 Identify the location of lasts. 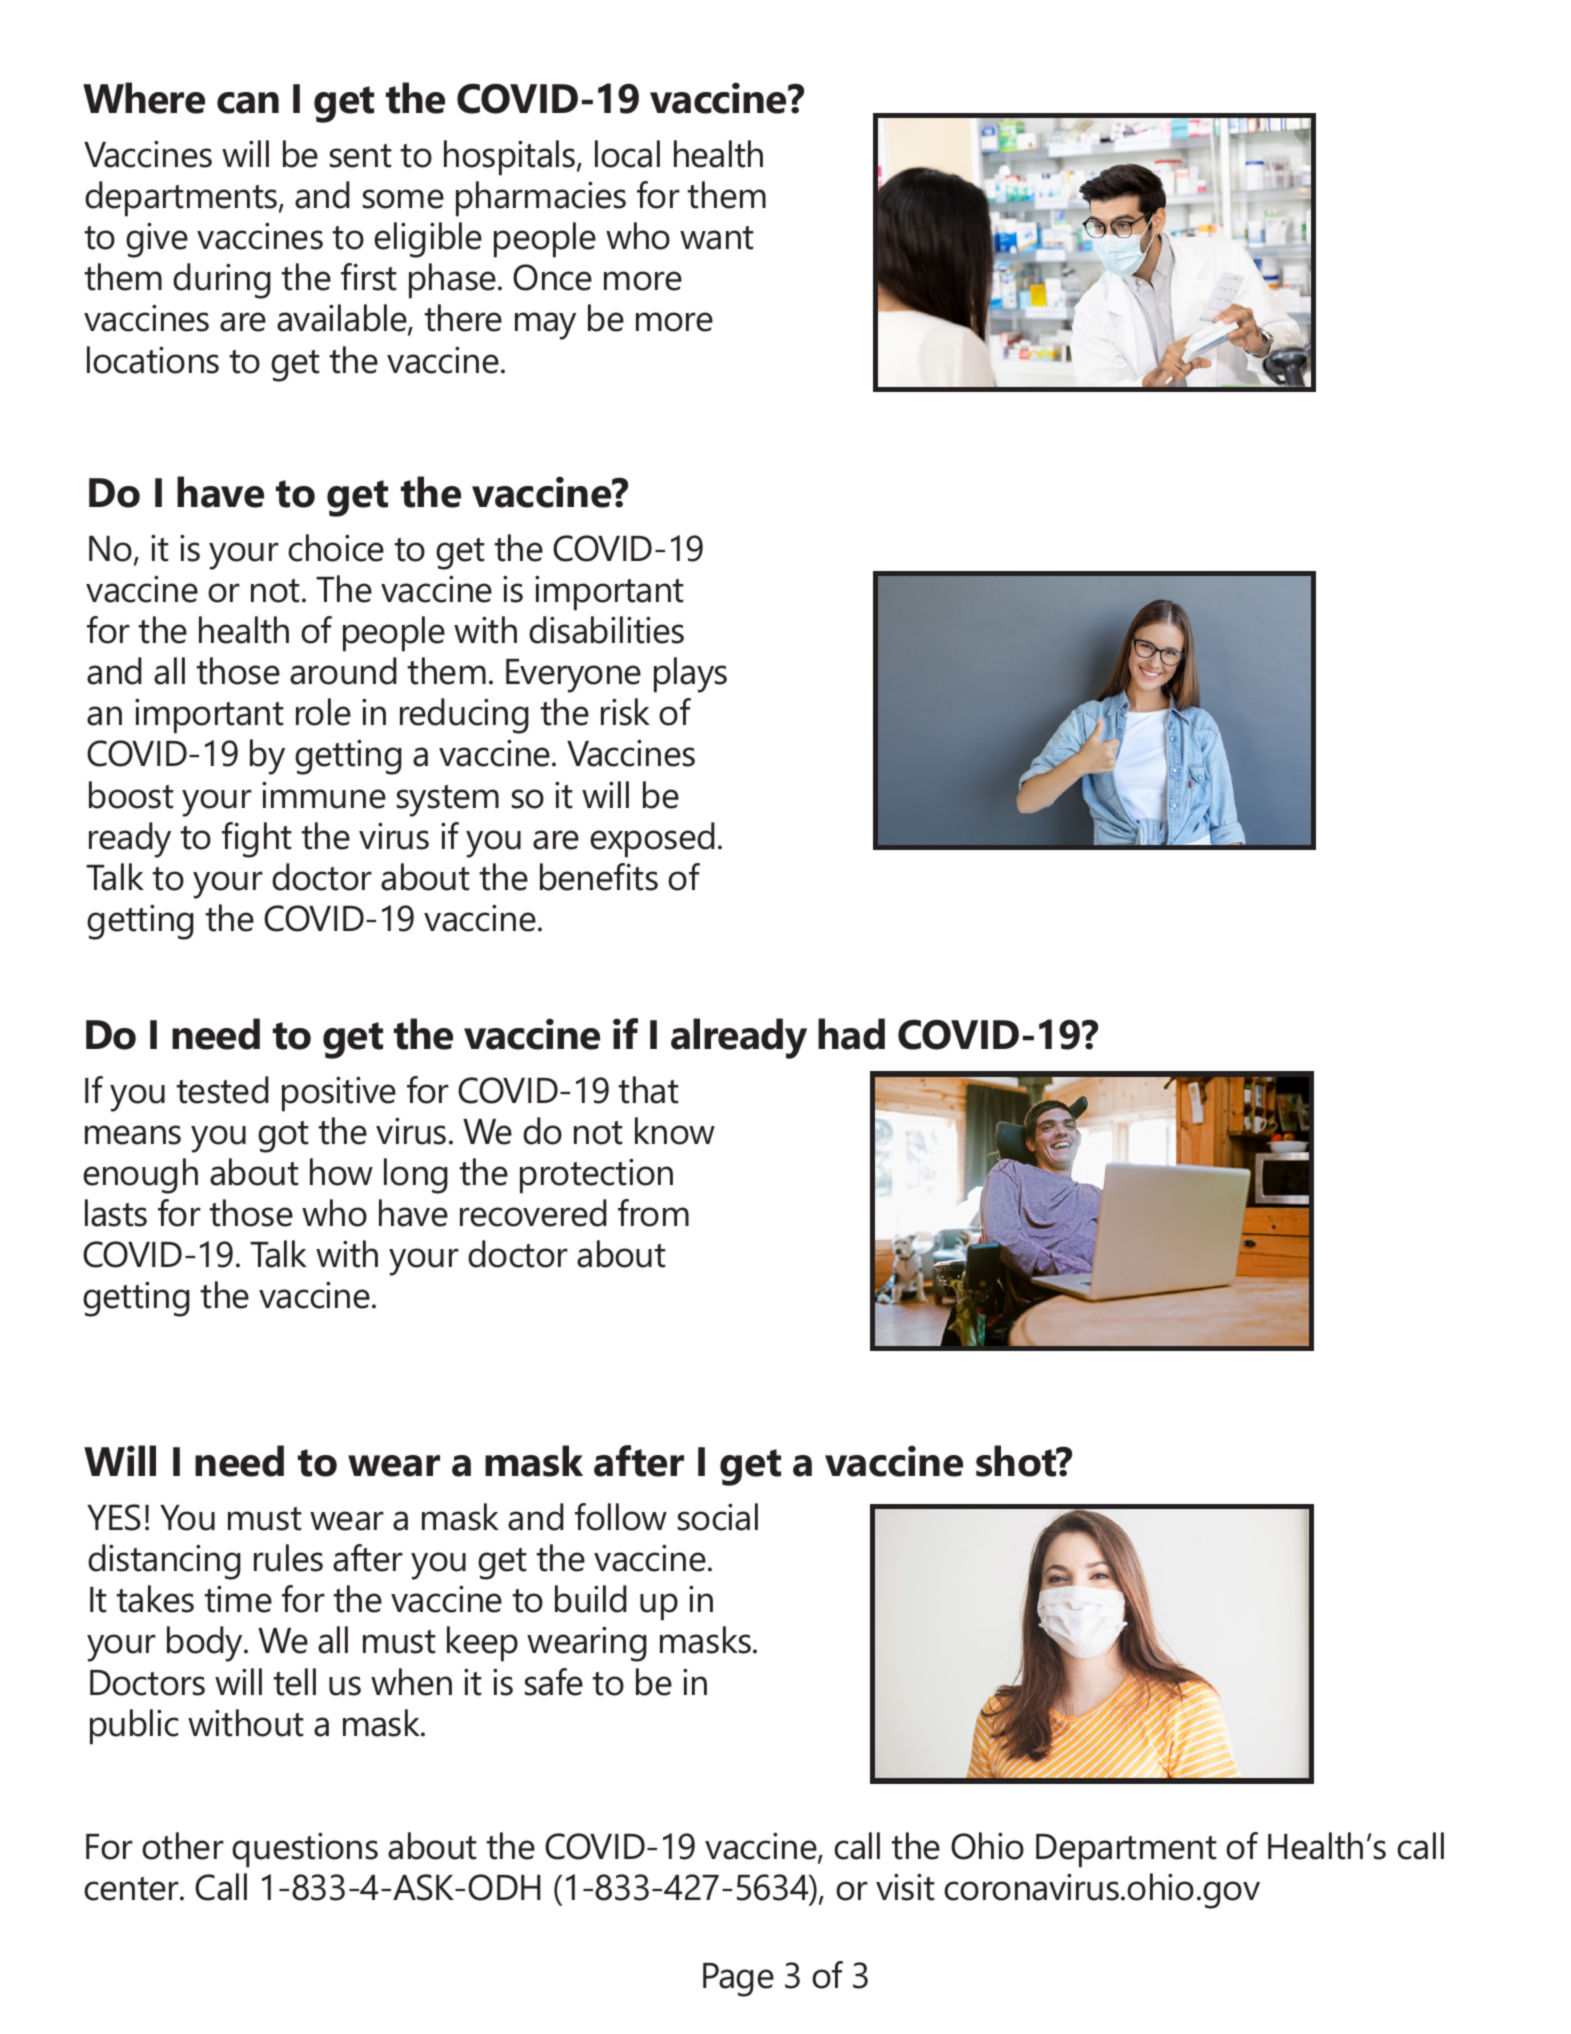
(116, 1213).
